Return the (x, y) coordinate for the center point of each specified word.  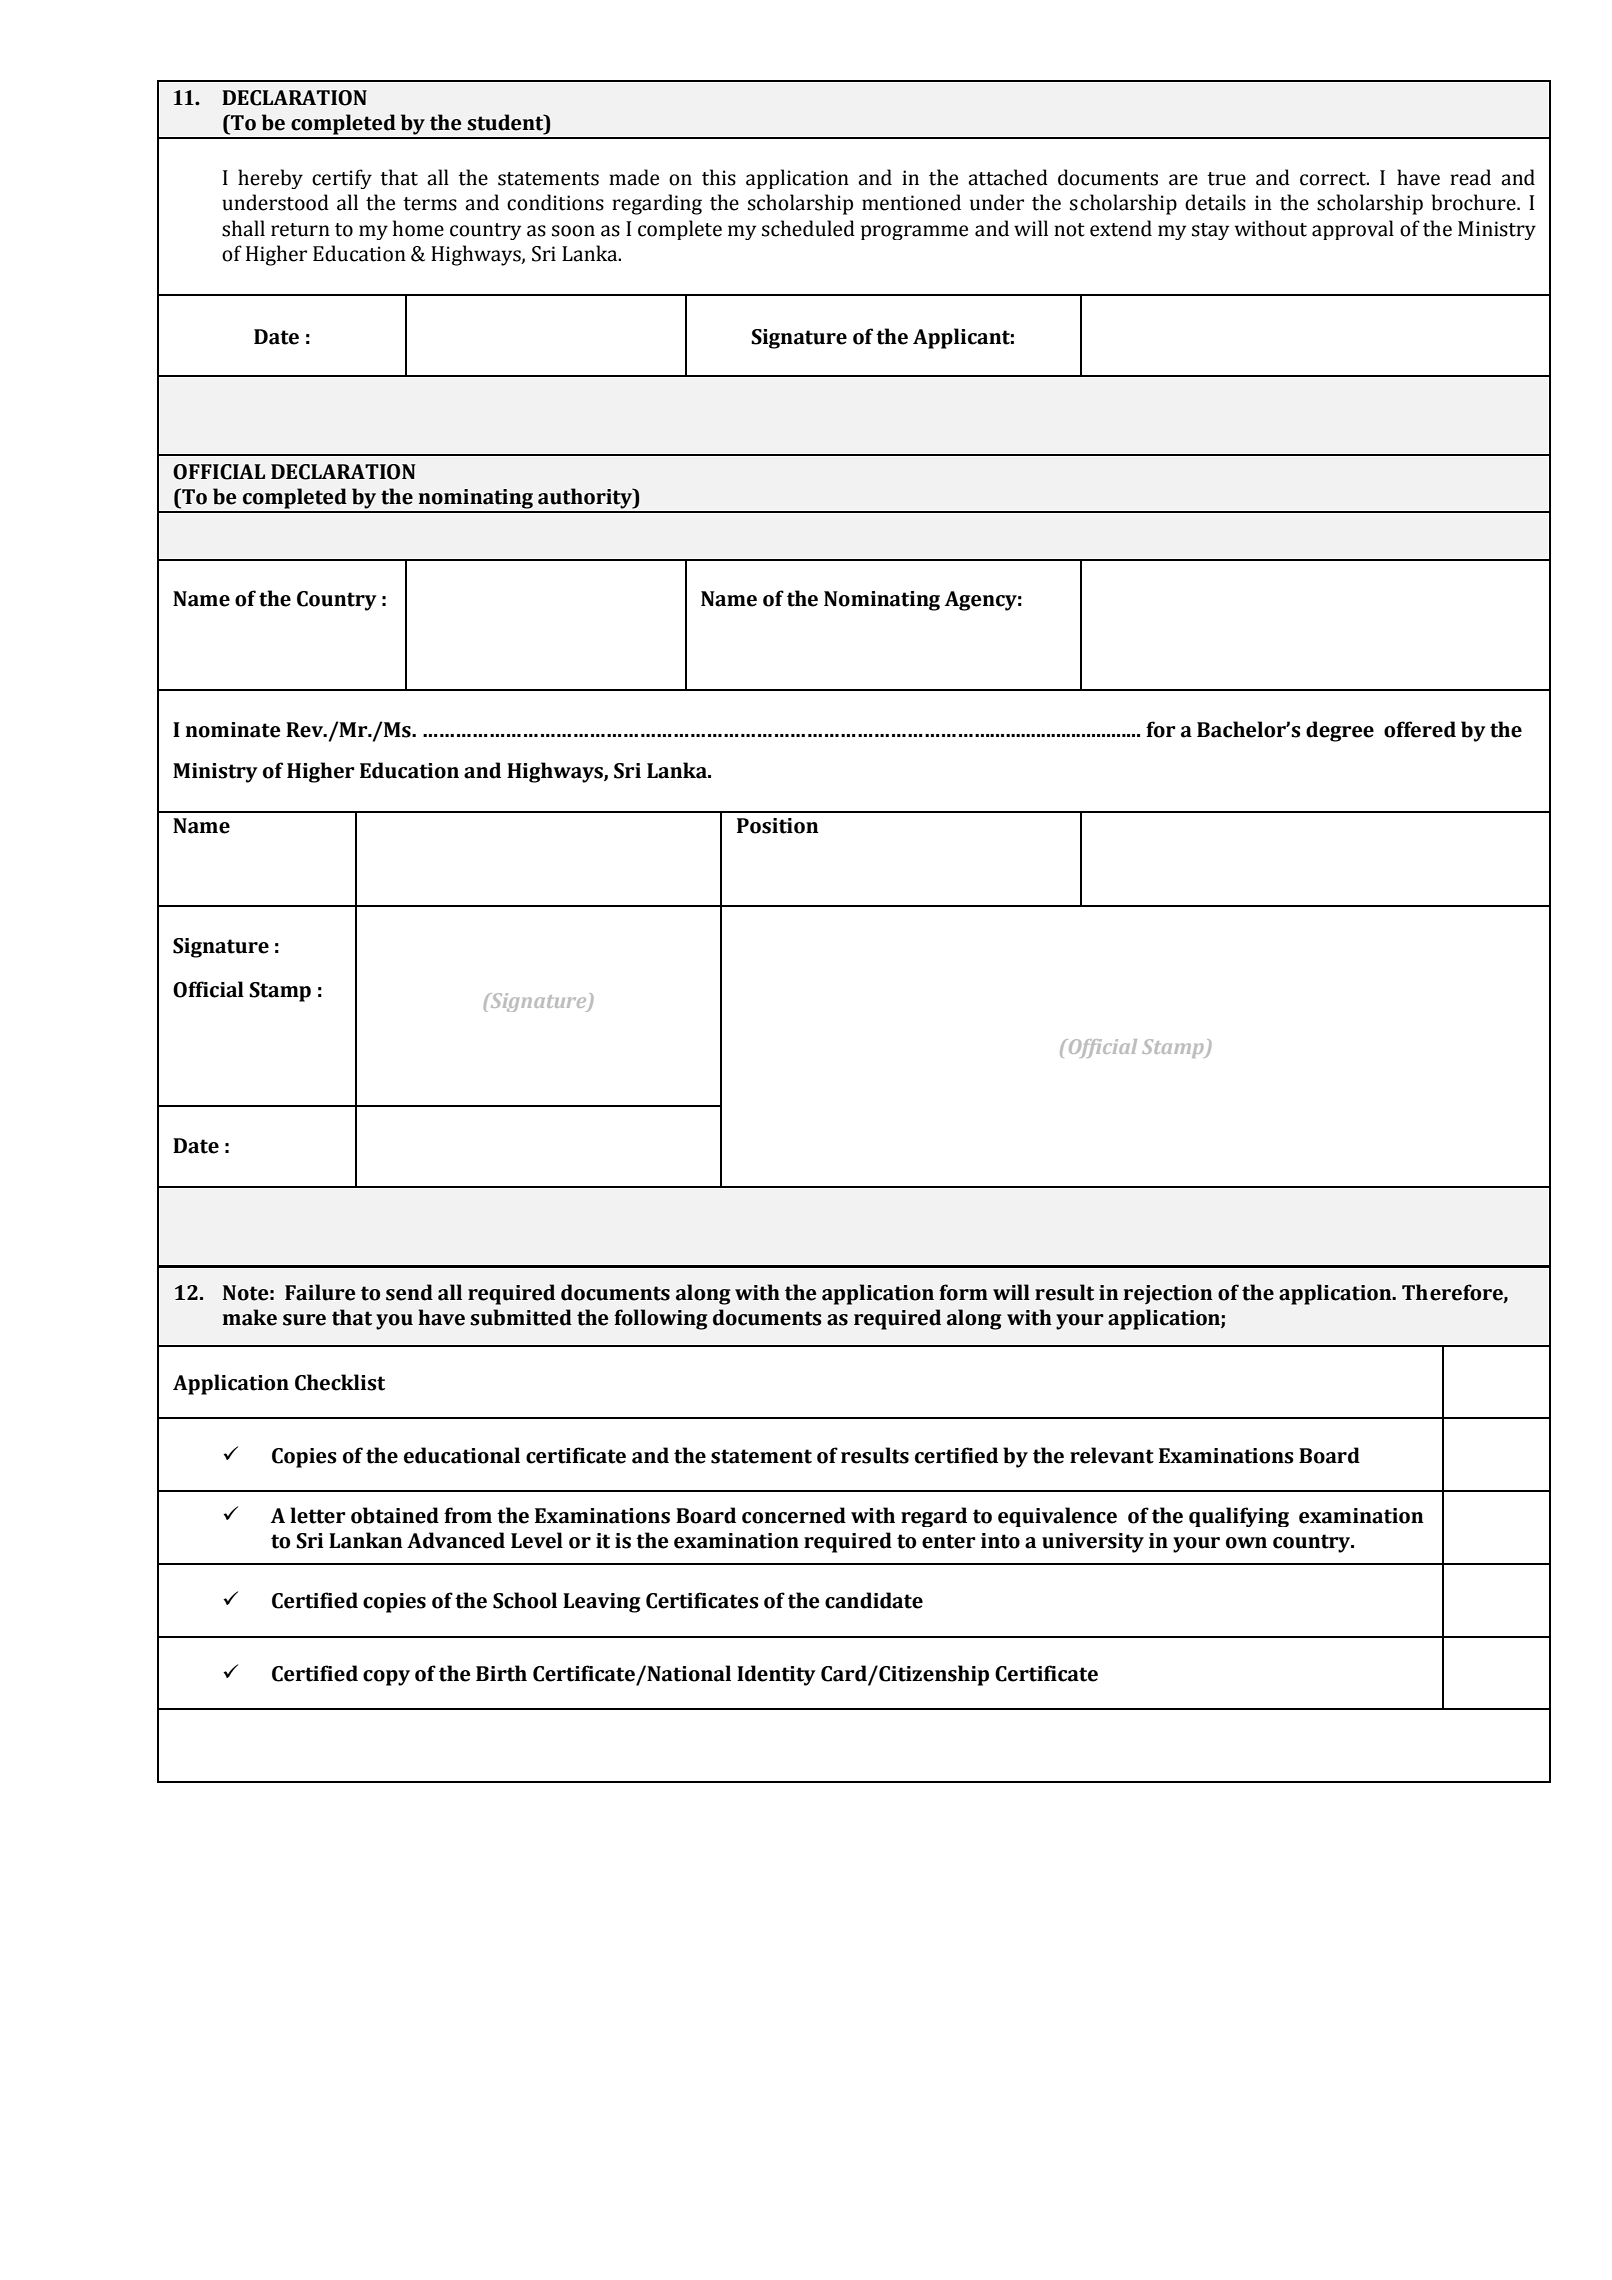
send (409, 1292)
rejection (1168, 1294)
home (418, 228)
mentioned (911, 202)
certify (342, 179)
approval (1353, 230)
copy (386, 1678)
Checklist (340, 1382)
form (963, 1292)
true (1226, 179)
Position (778, 826)
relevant (1112, 1455)
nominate (233, 730)
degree (1340, 731)
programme (914, 232)
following (661, 1319)
